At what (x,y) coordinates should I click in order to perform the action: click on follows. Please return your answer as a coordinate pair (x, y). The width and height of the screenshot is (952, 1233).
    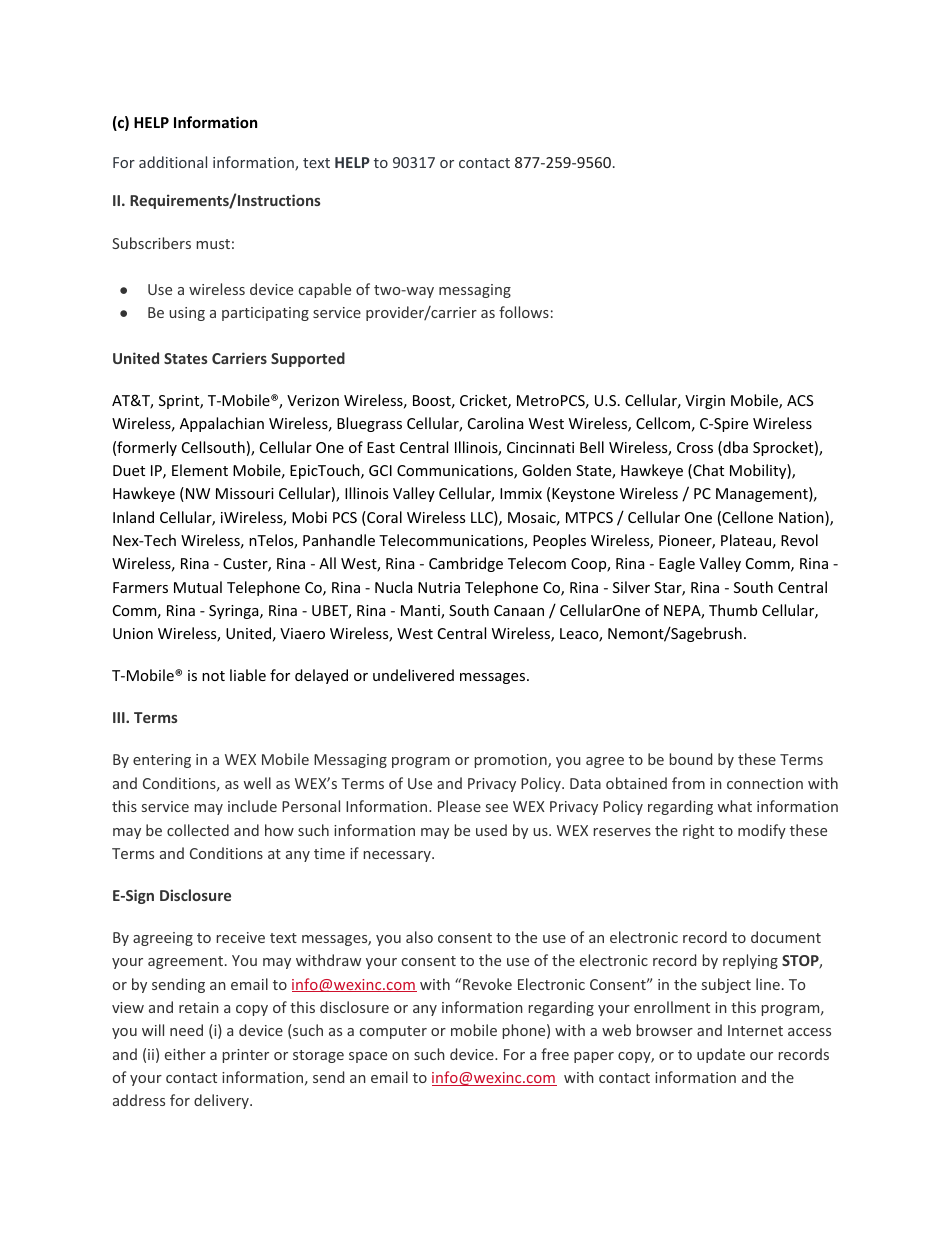
    Looking at the image, I should click on (524, 312).
